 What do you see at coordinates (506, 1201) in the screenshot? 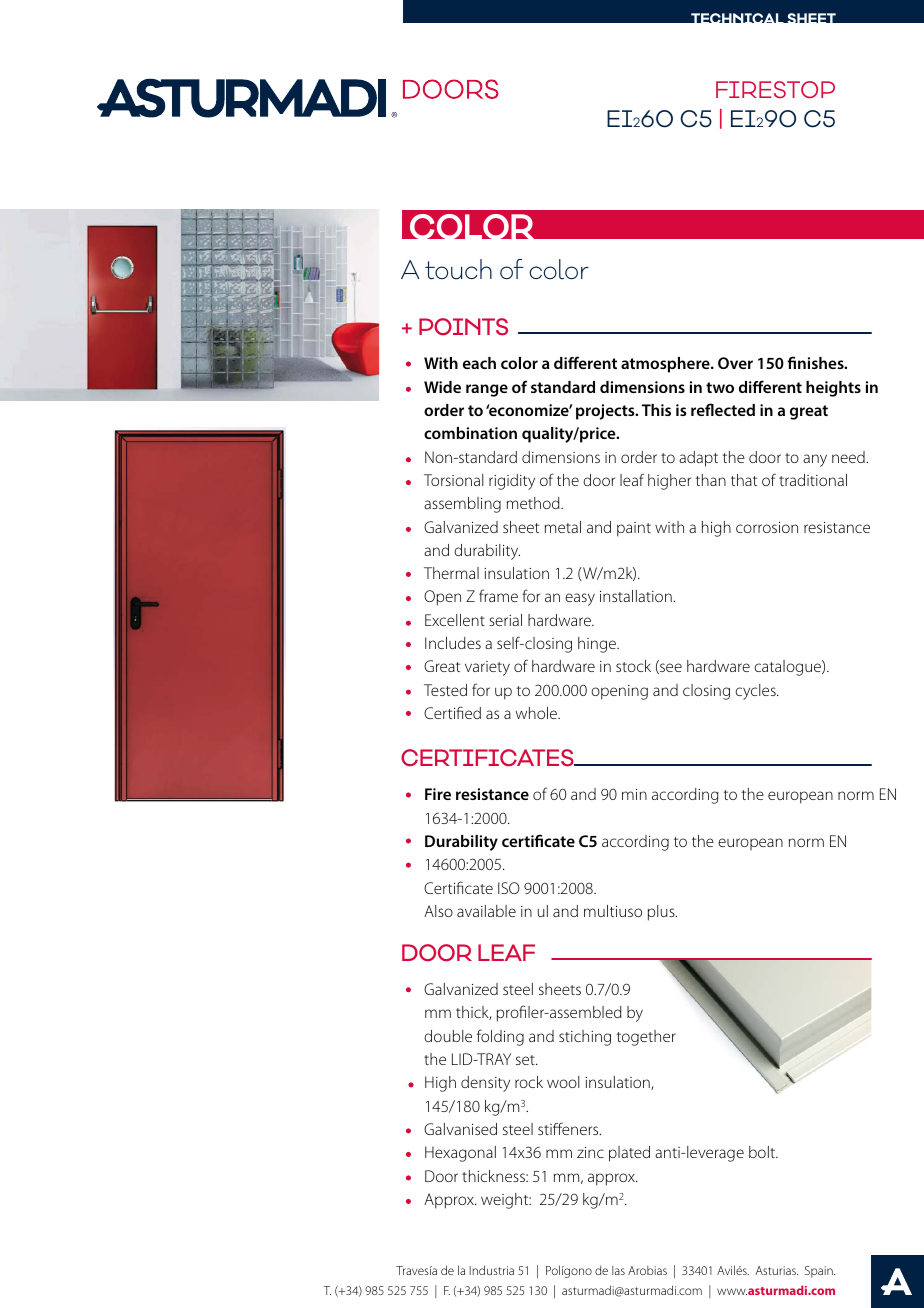
I see `weight` at bounding box center [506, 1201].
